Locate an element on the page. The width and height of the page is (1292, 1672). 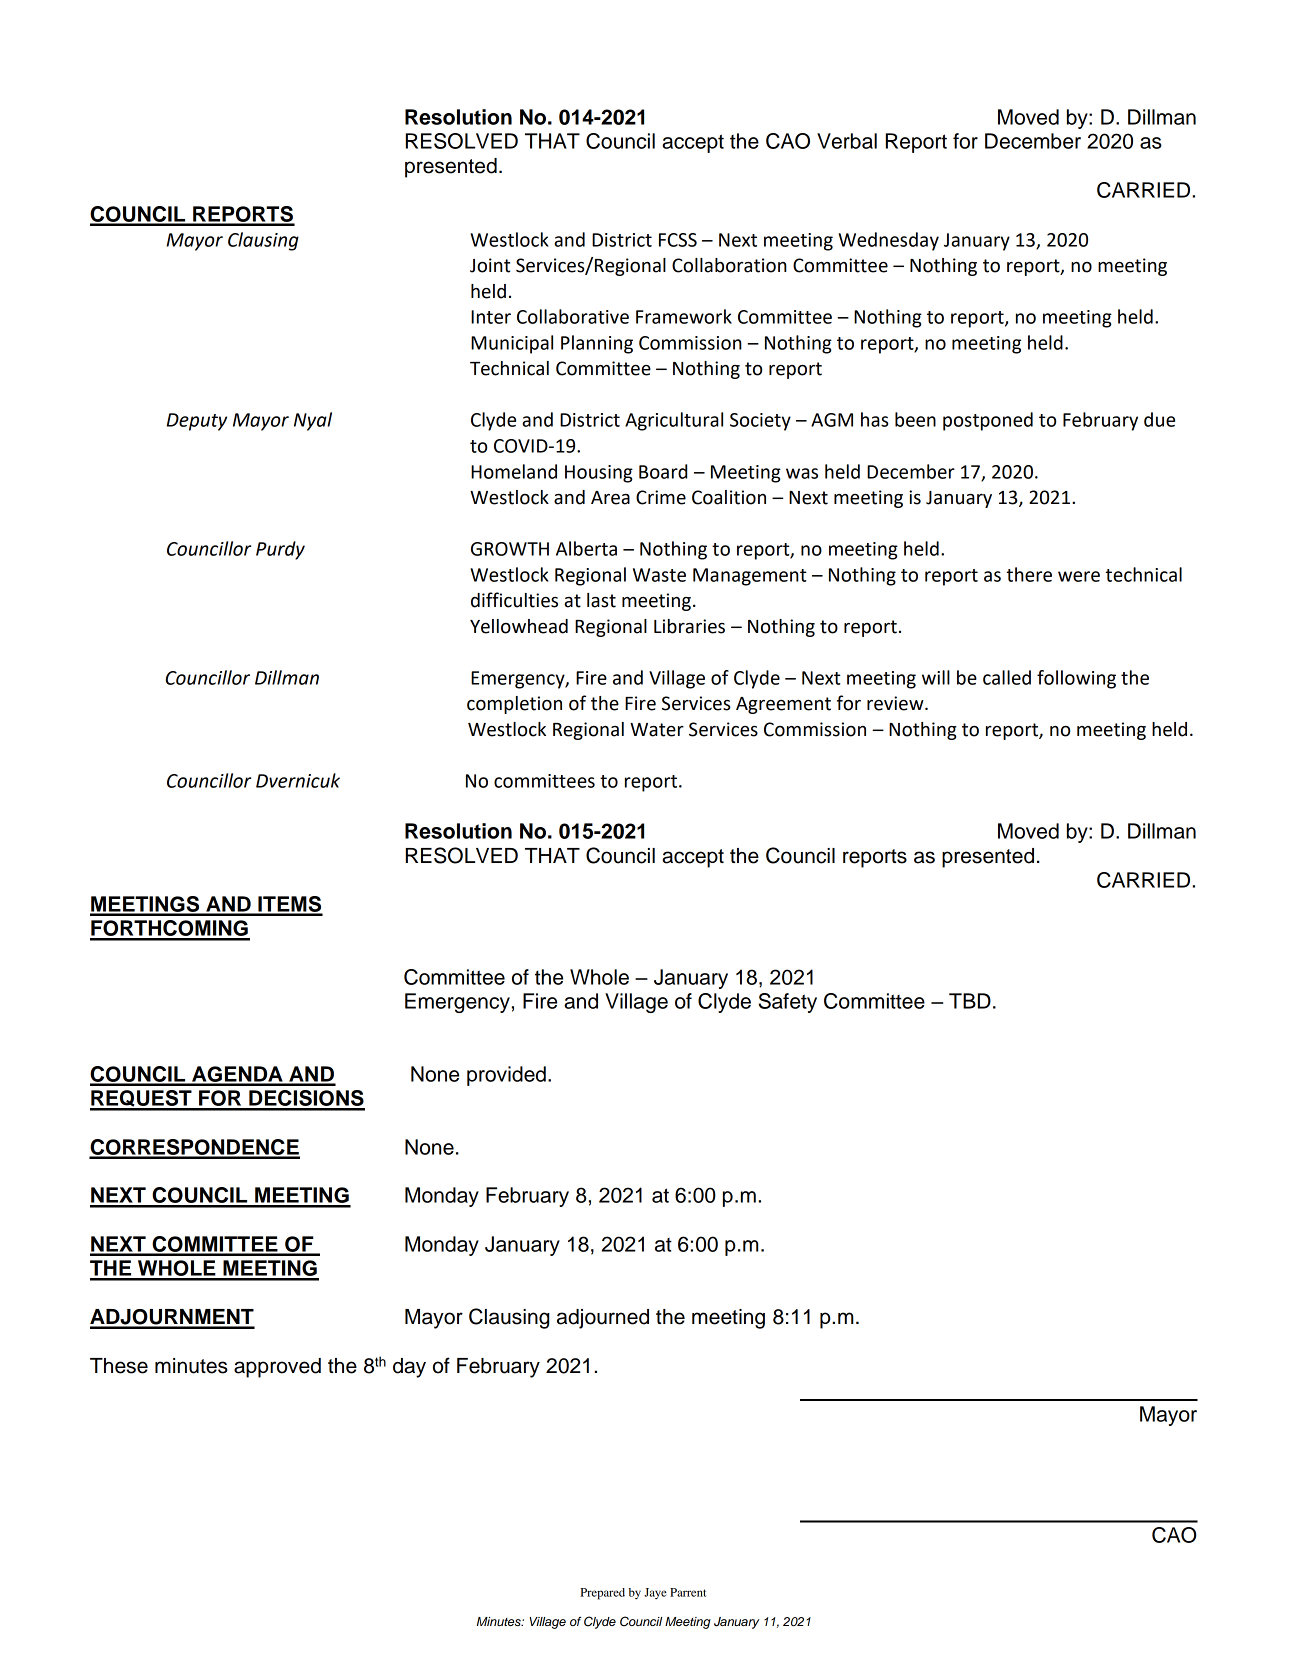
Water is located at coordinates (657, 730).
